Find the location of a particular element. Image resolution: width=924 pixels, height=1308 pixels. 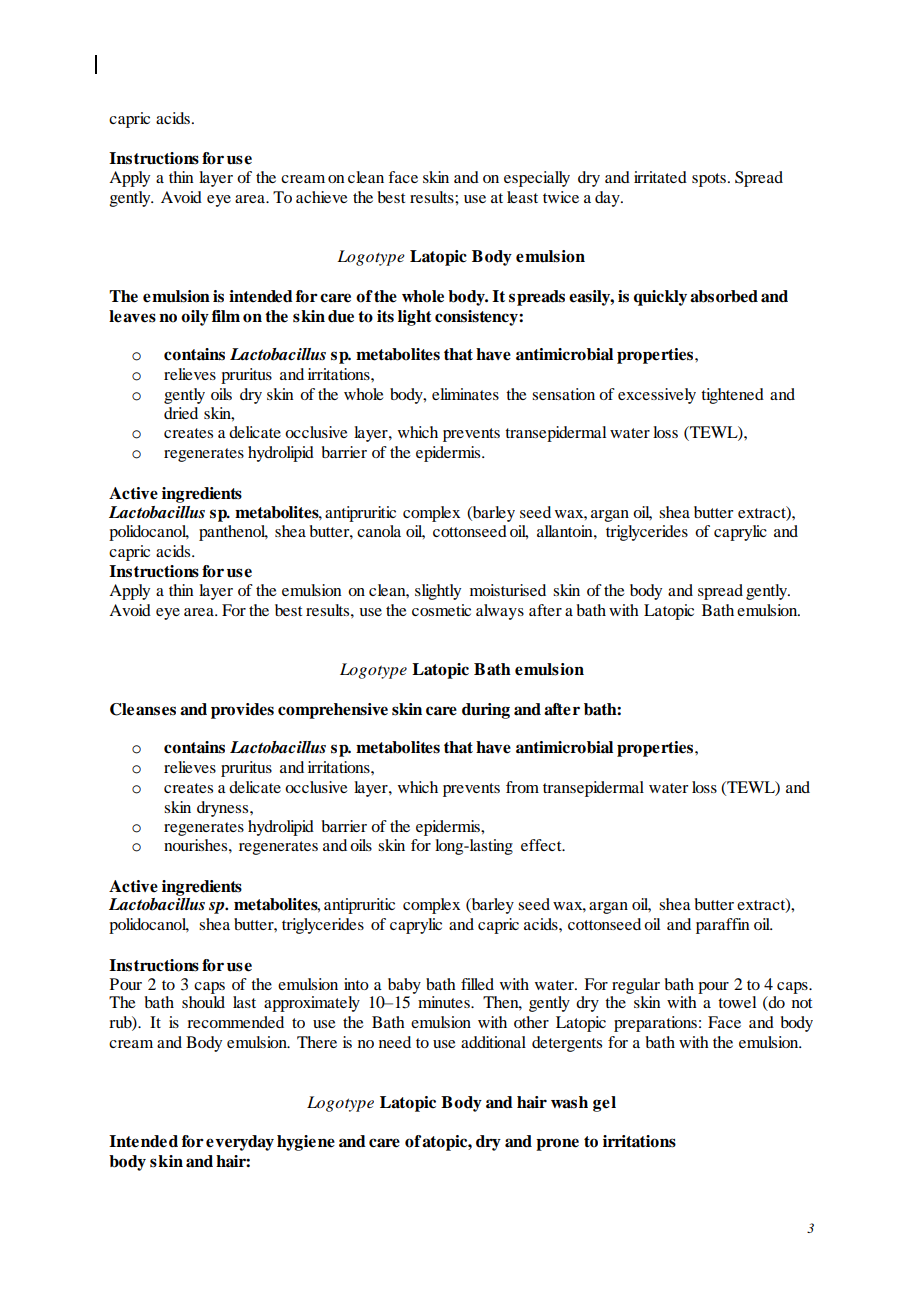

achieve is located at coordinates (322, 197).
